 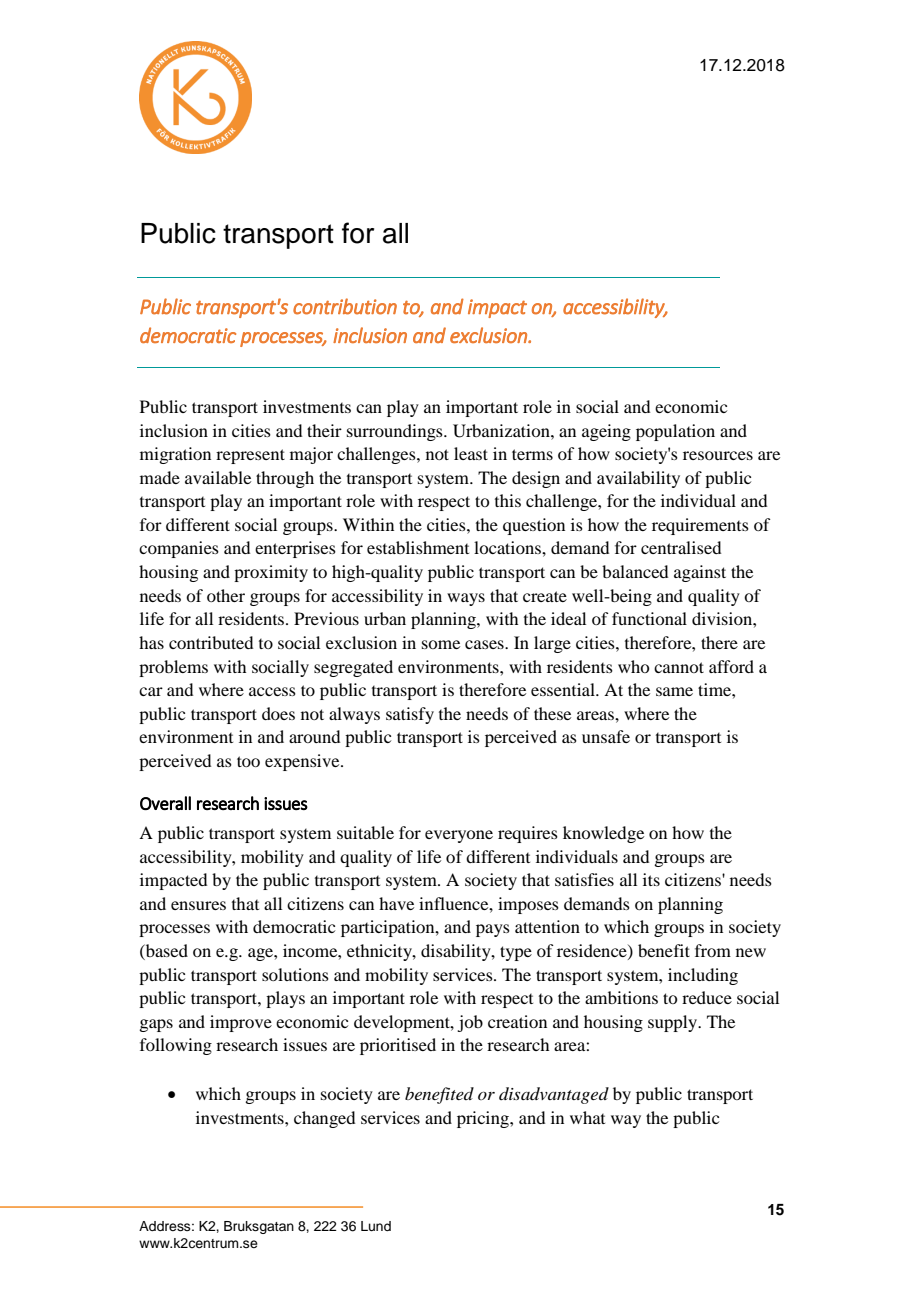 I want to click on changed, so click(x=324, y=1119).
